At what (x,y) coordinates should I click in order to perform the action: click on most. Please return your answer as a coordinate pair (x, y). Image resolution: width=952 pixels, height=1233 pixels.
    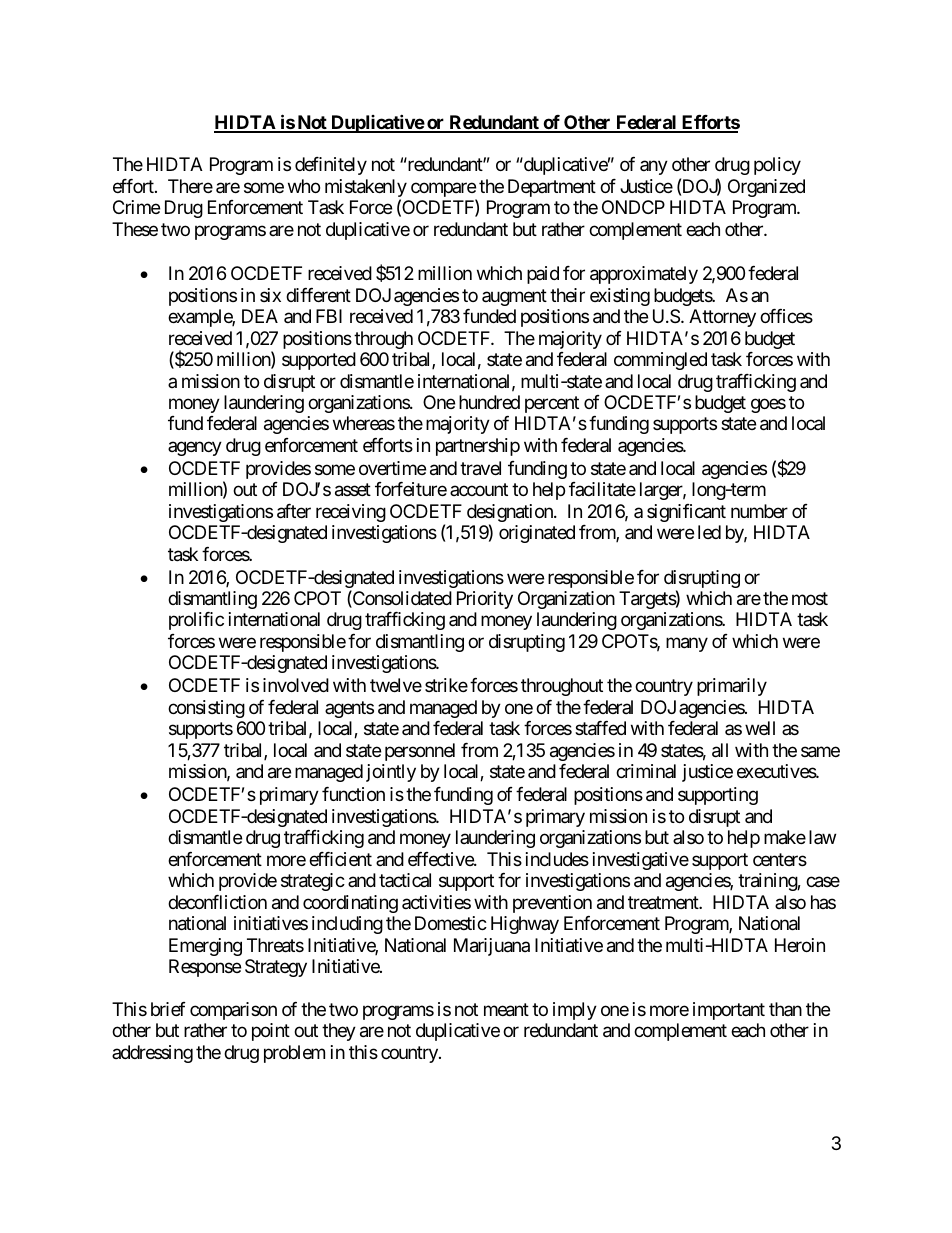
    Looking at the image, I should click on (810, 598).
